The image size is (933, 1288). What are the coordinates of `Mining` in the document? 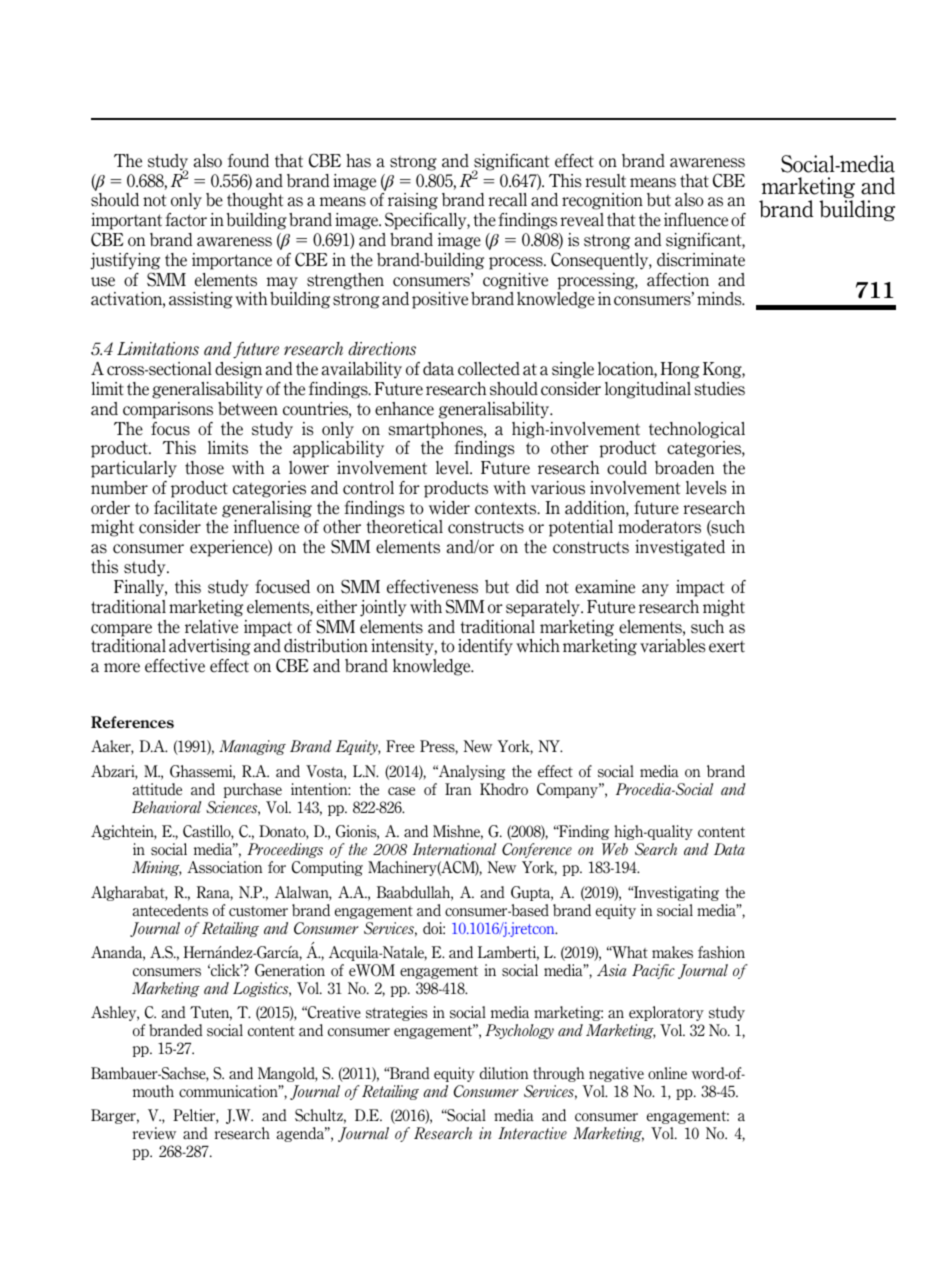 It's located at (157, 868).
